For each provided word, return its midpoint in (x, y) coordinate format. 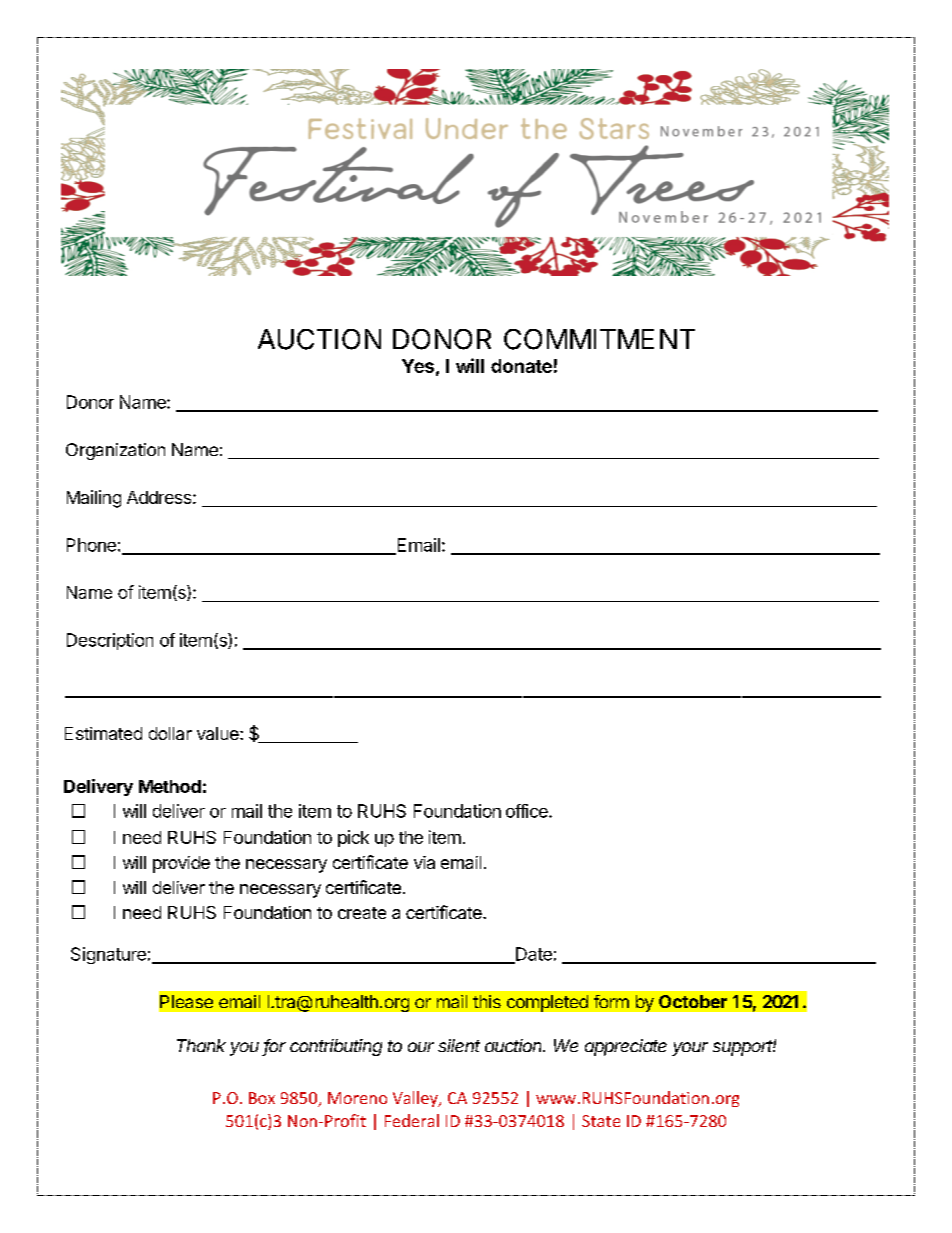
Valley (416, 1099)
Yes (418, 366)
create (362, 913)
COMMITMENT (599, 339)
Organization (115, 451)
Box (262, 1098)
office (528, 811)
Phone (91, 545)
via (424, 862)
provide (181, 864)
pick (353, 838)
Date (533, 955)
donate (521, 366)
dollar (170, 733)
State (601, 1121)
